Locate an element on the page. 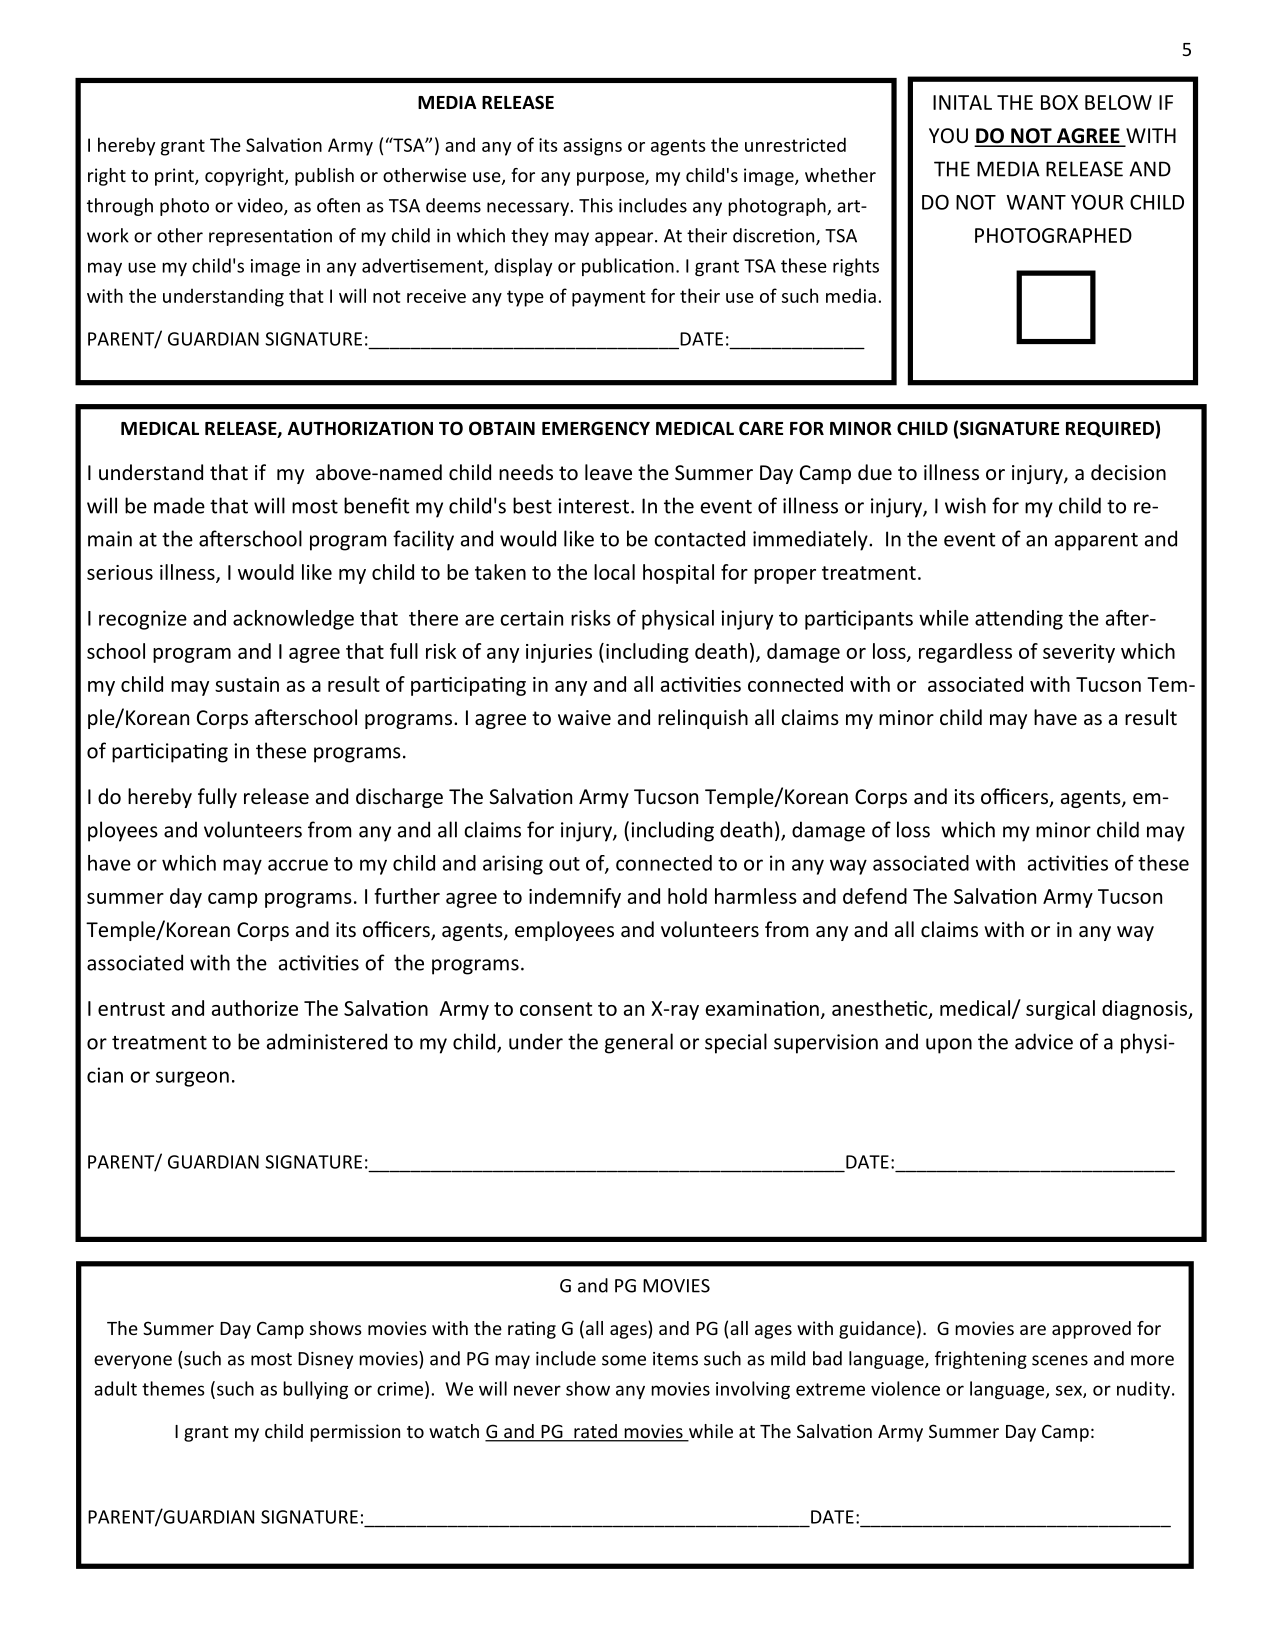 This page has width=1273, height=1647. BOX is located at coordinates (1059, 102).
